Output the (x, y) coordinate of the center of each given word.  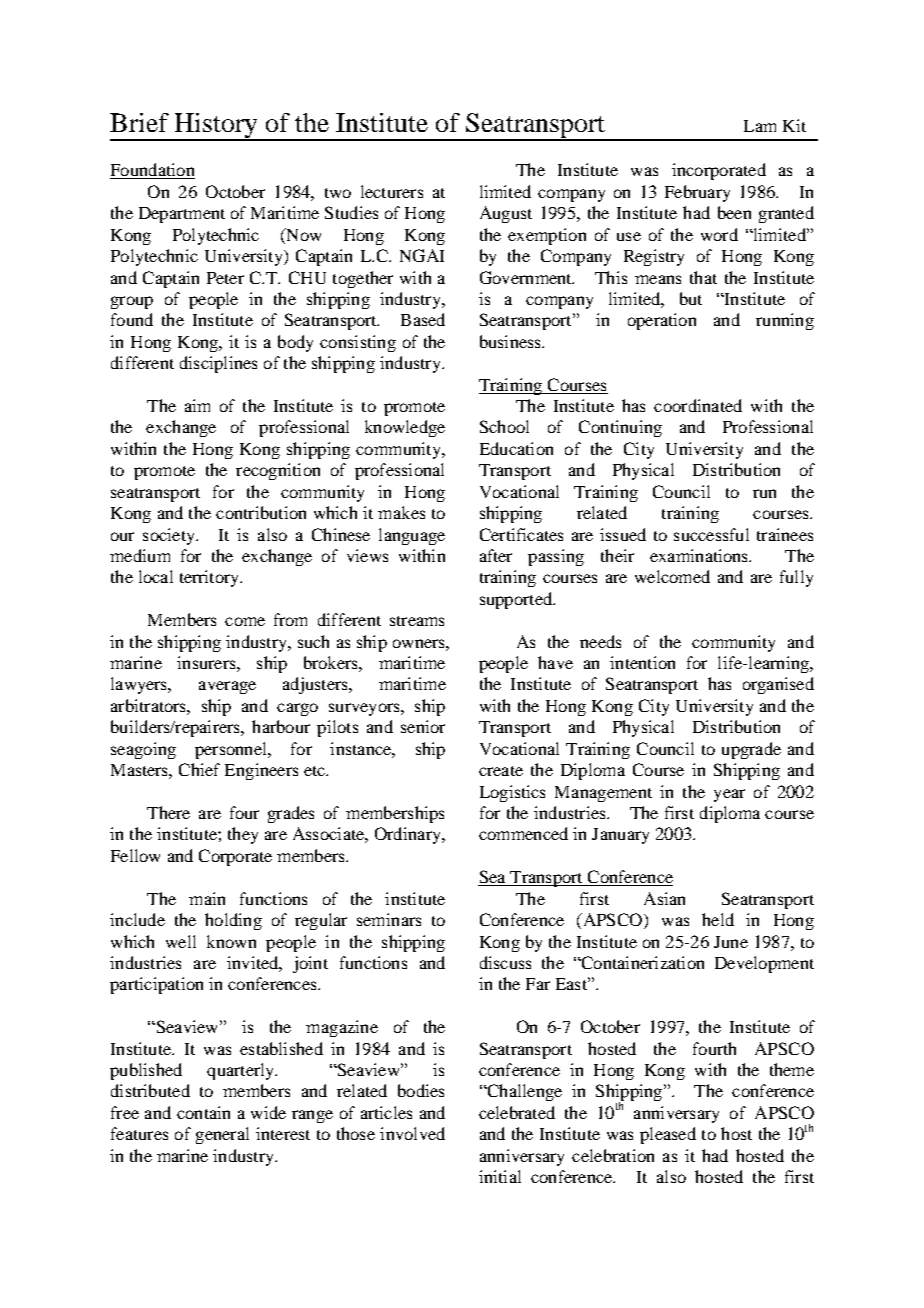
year (729, 795)
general (222, 1135)
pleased (668, 1135)
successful (711, 534)
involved (412, 1133)
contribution (261, 512)
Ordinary (409, 835)
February (697, 193)
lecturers (392, 191)
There (168, 812)
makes (401, 512)
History (216, 126)
